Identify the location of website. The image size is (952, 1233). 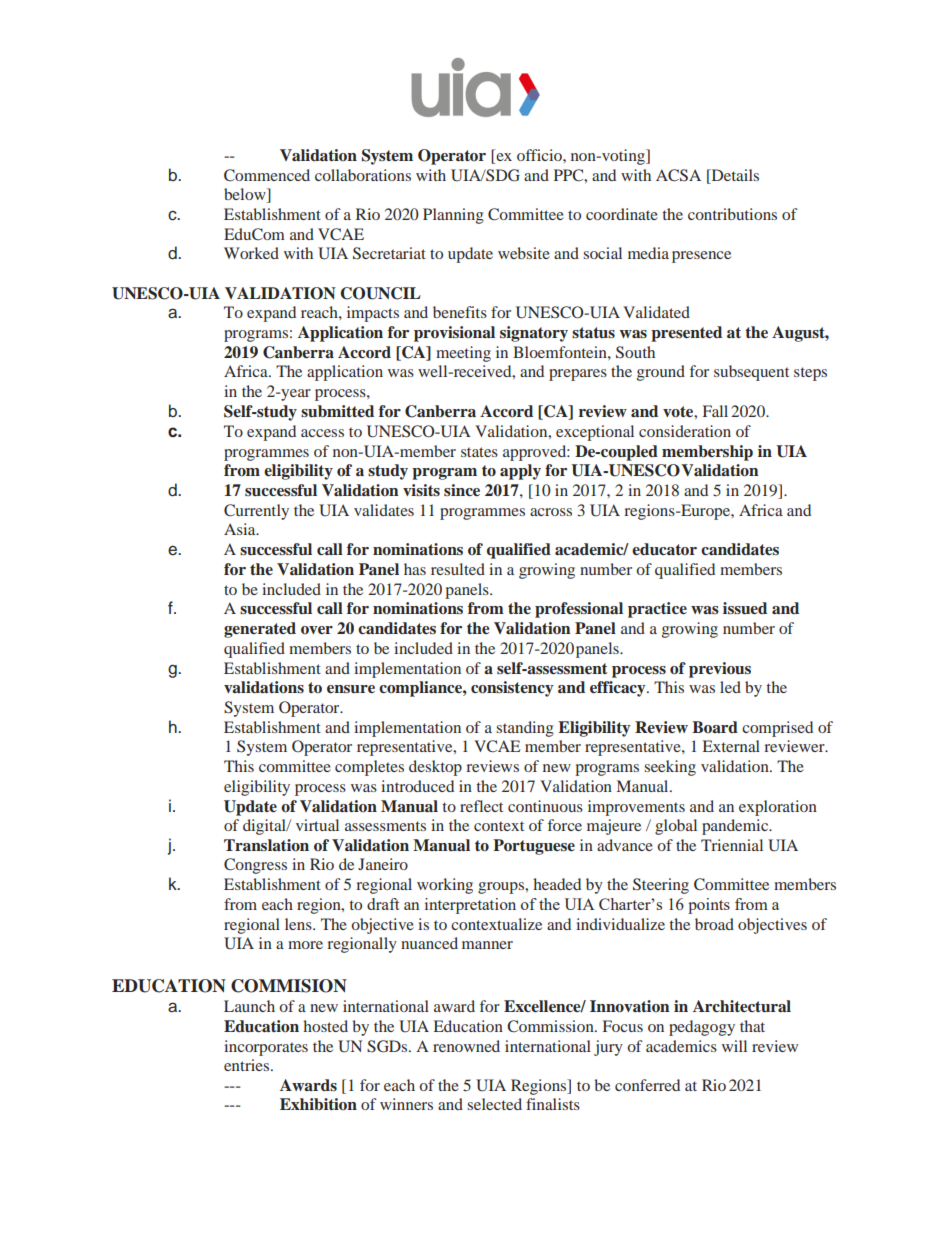
(524, 253).
